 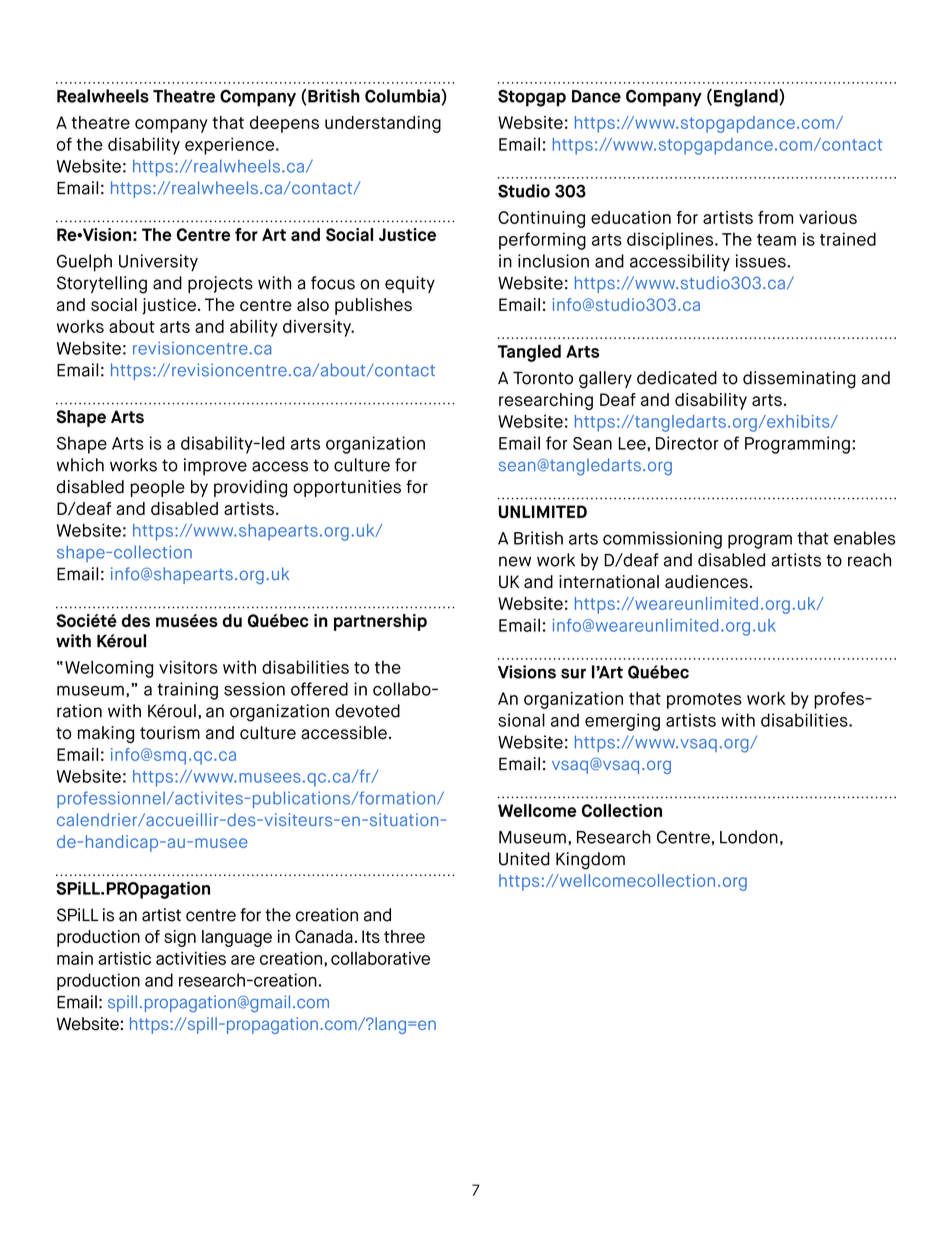 What do you see at coordinates (747, 98) in the screenshot?
I see `England` at bounding box center [747, 98].
